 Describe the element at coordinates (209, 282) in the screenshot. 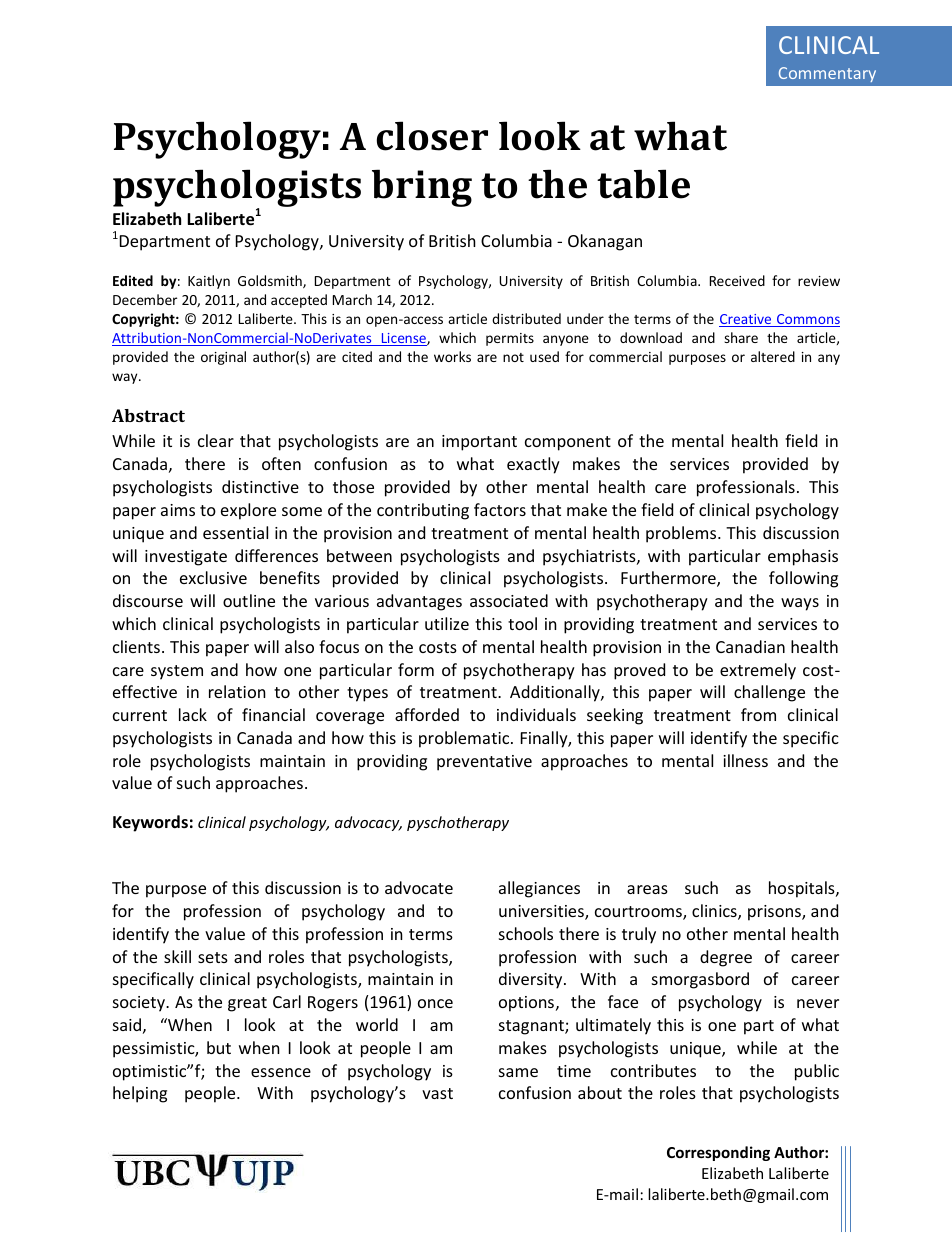

I see `Kaitlyn` at that location.
